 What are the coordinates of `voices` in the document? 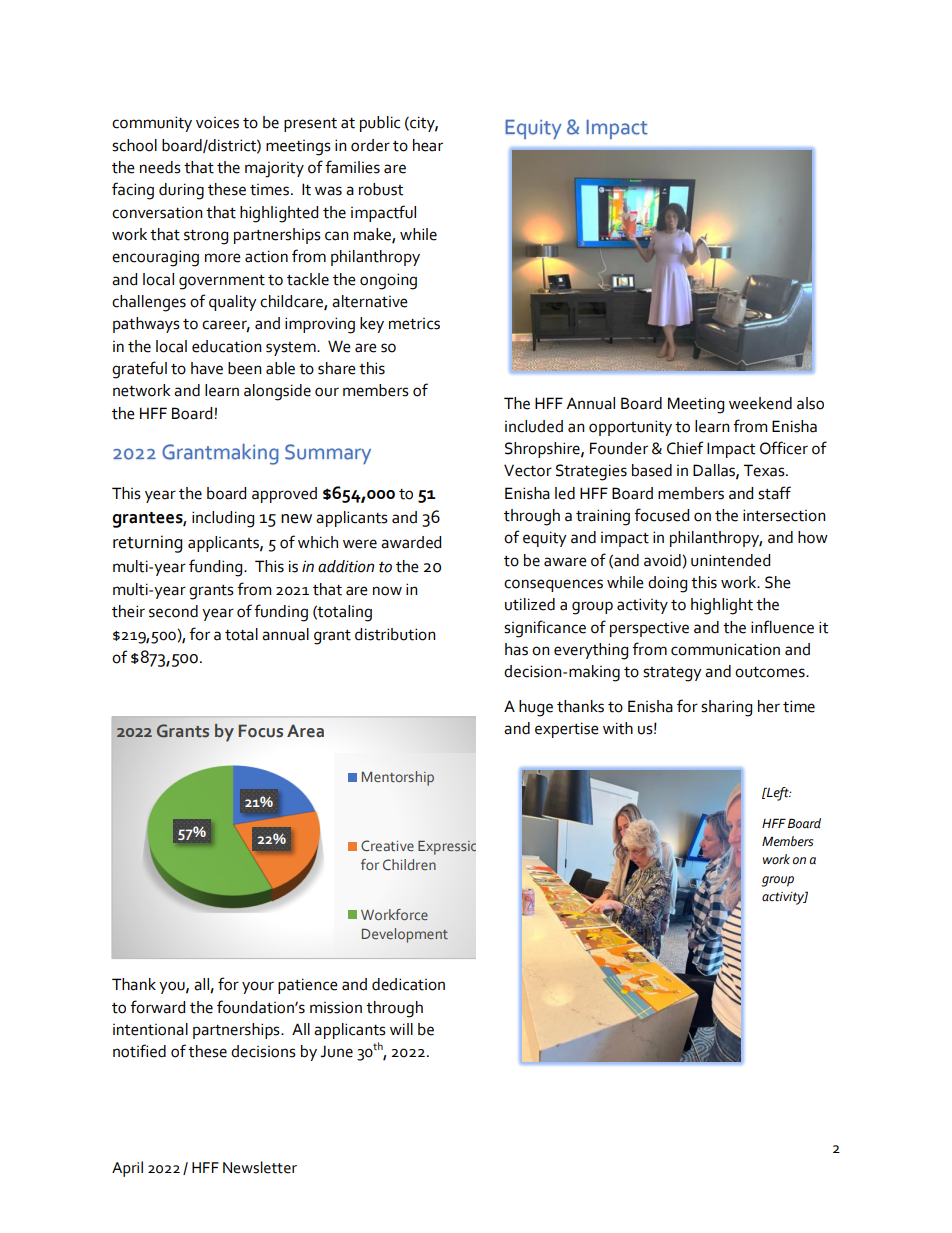 It's located at (217, 123).
